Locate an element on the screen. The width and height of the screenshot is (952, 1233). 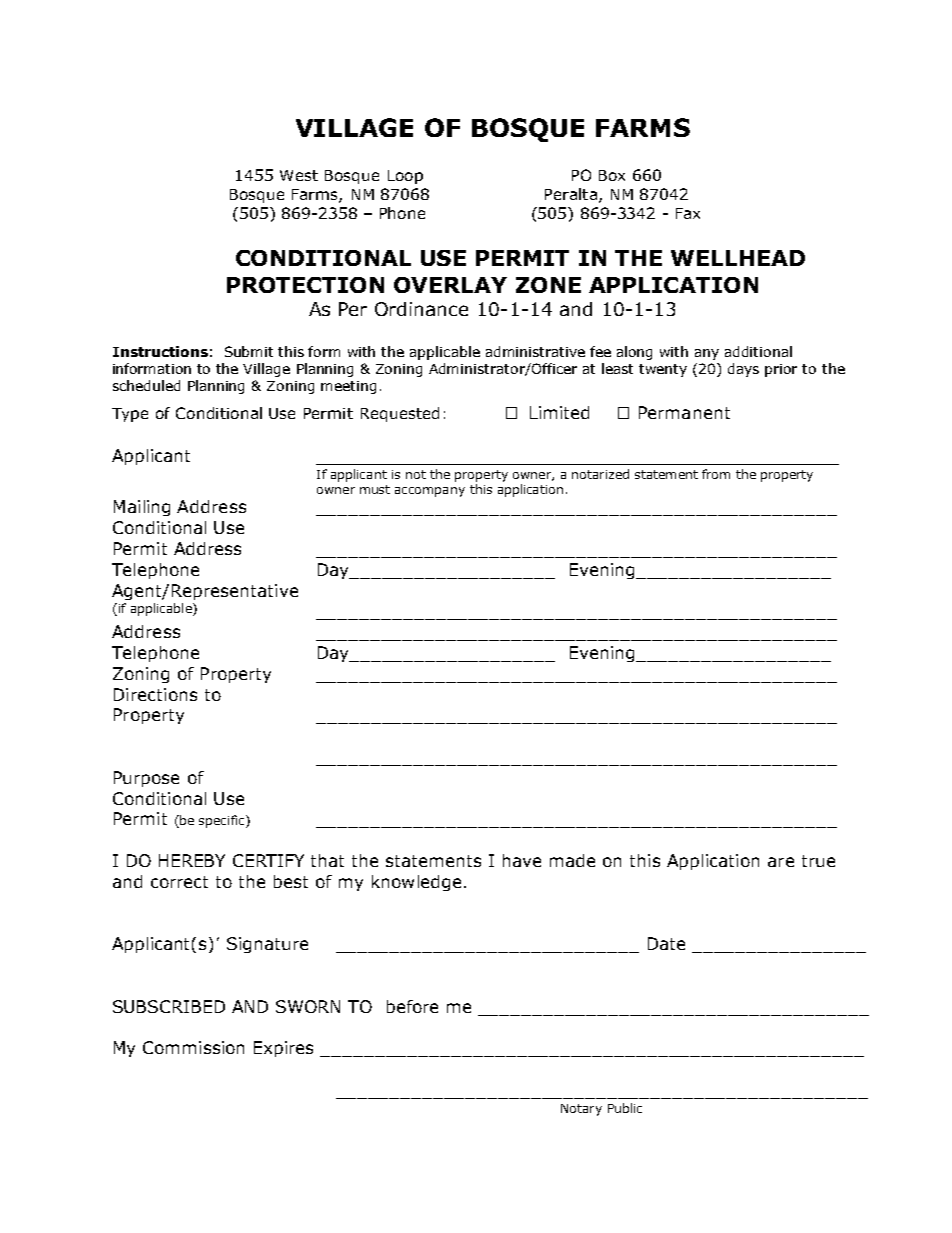
Fax is located at coordinates (688, 213).
